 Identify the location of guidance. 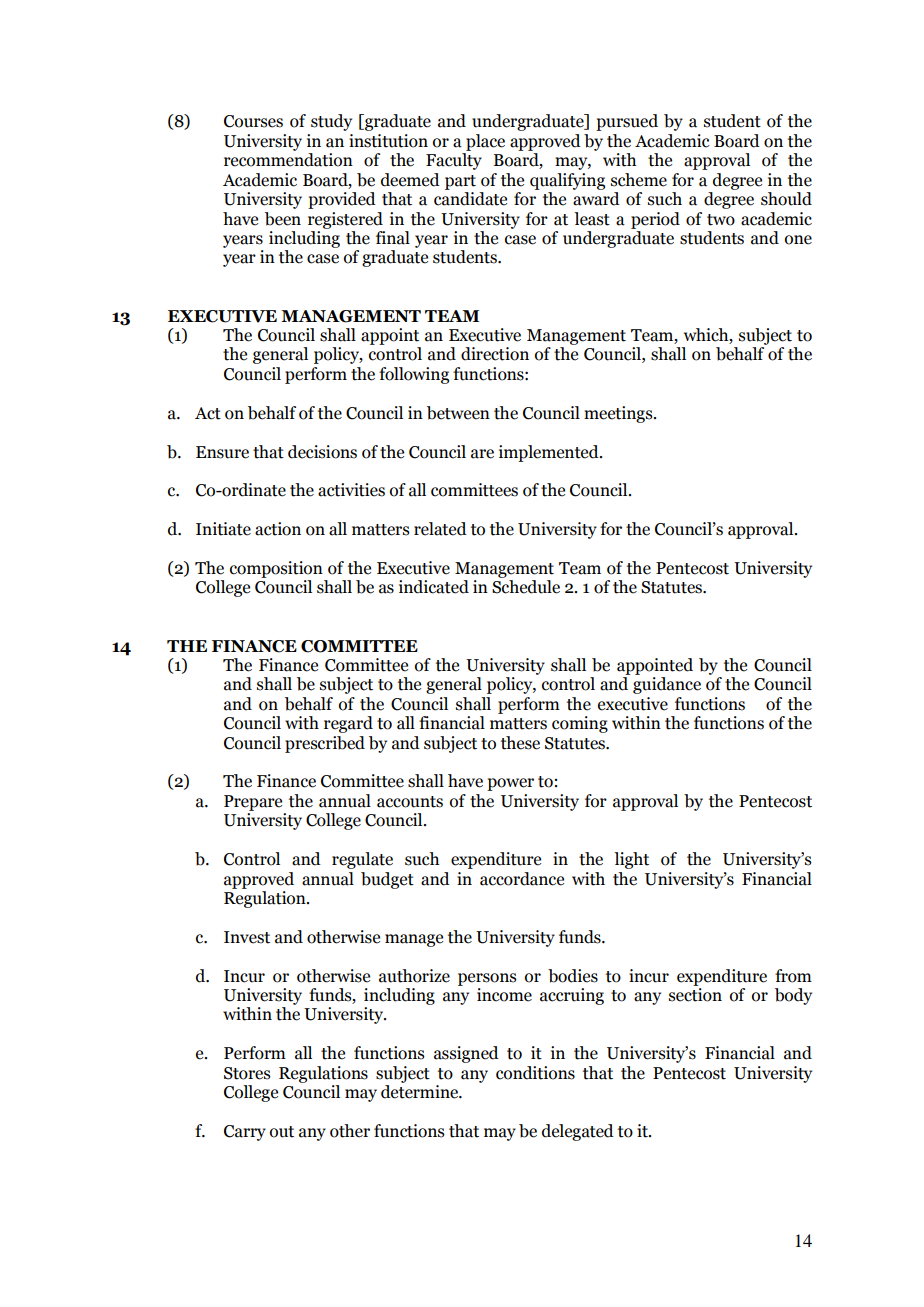
(667, 685).
